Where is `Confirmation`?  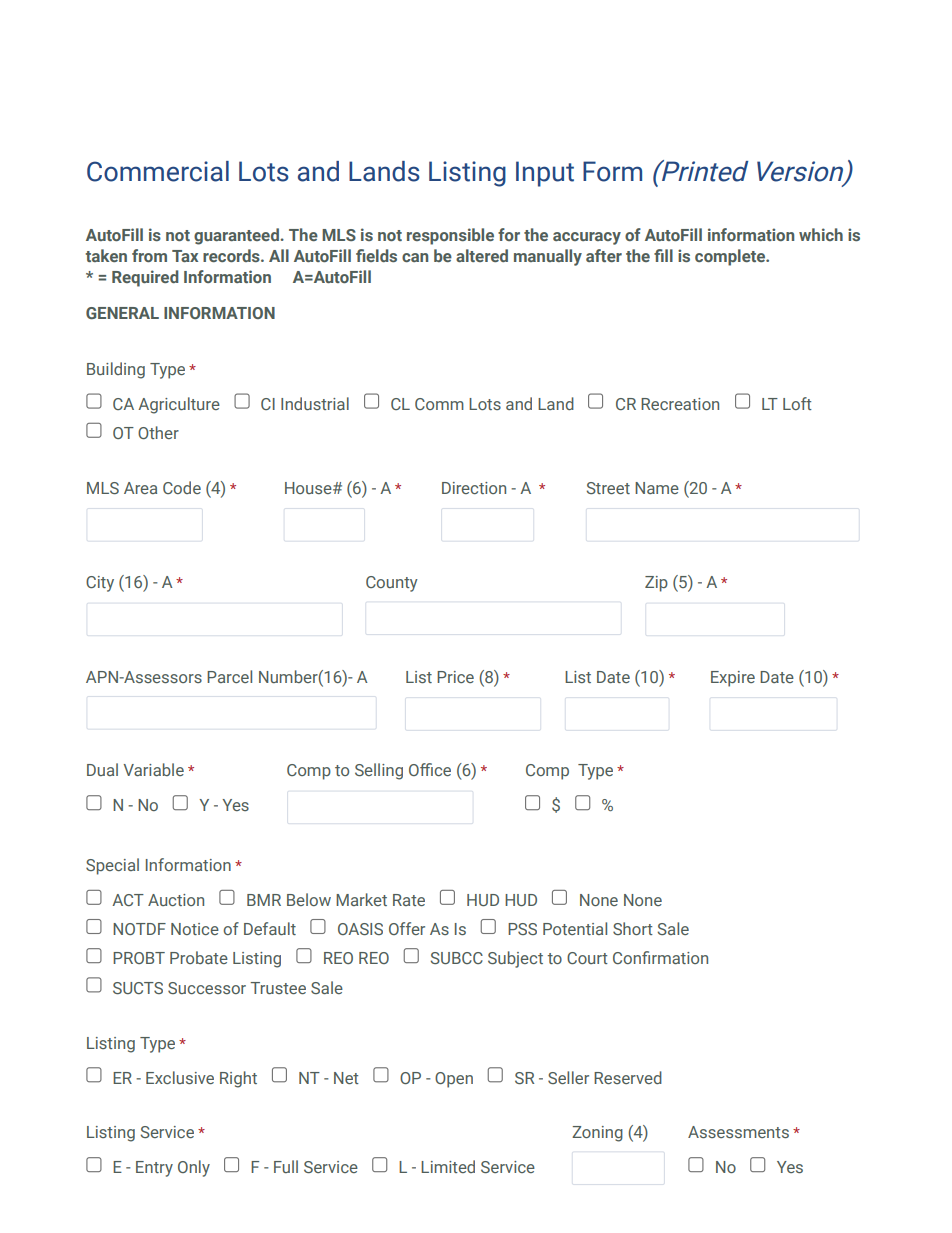 Confirmation is located at coordinates (660, 957).
